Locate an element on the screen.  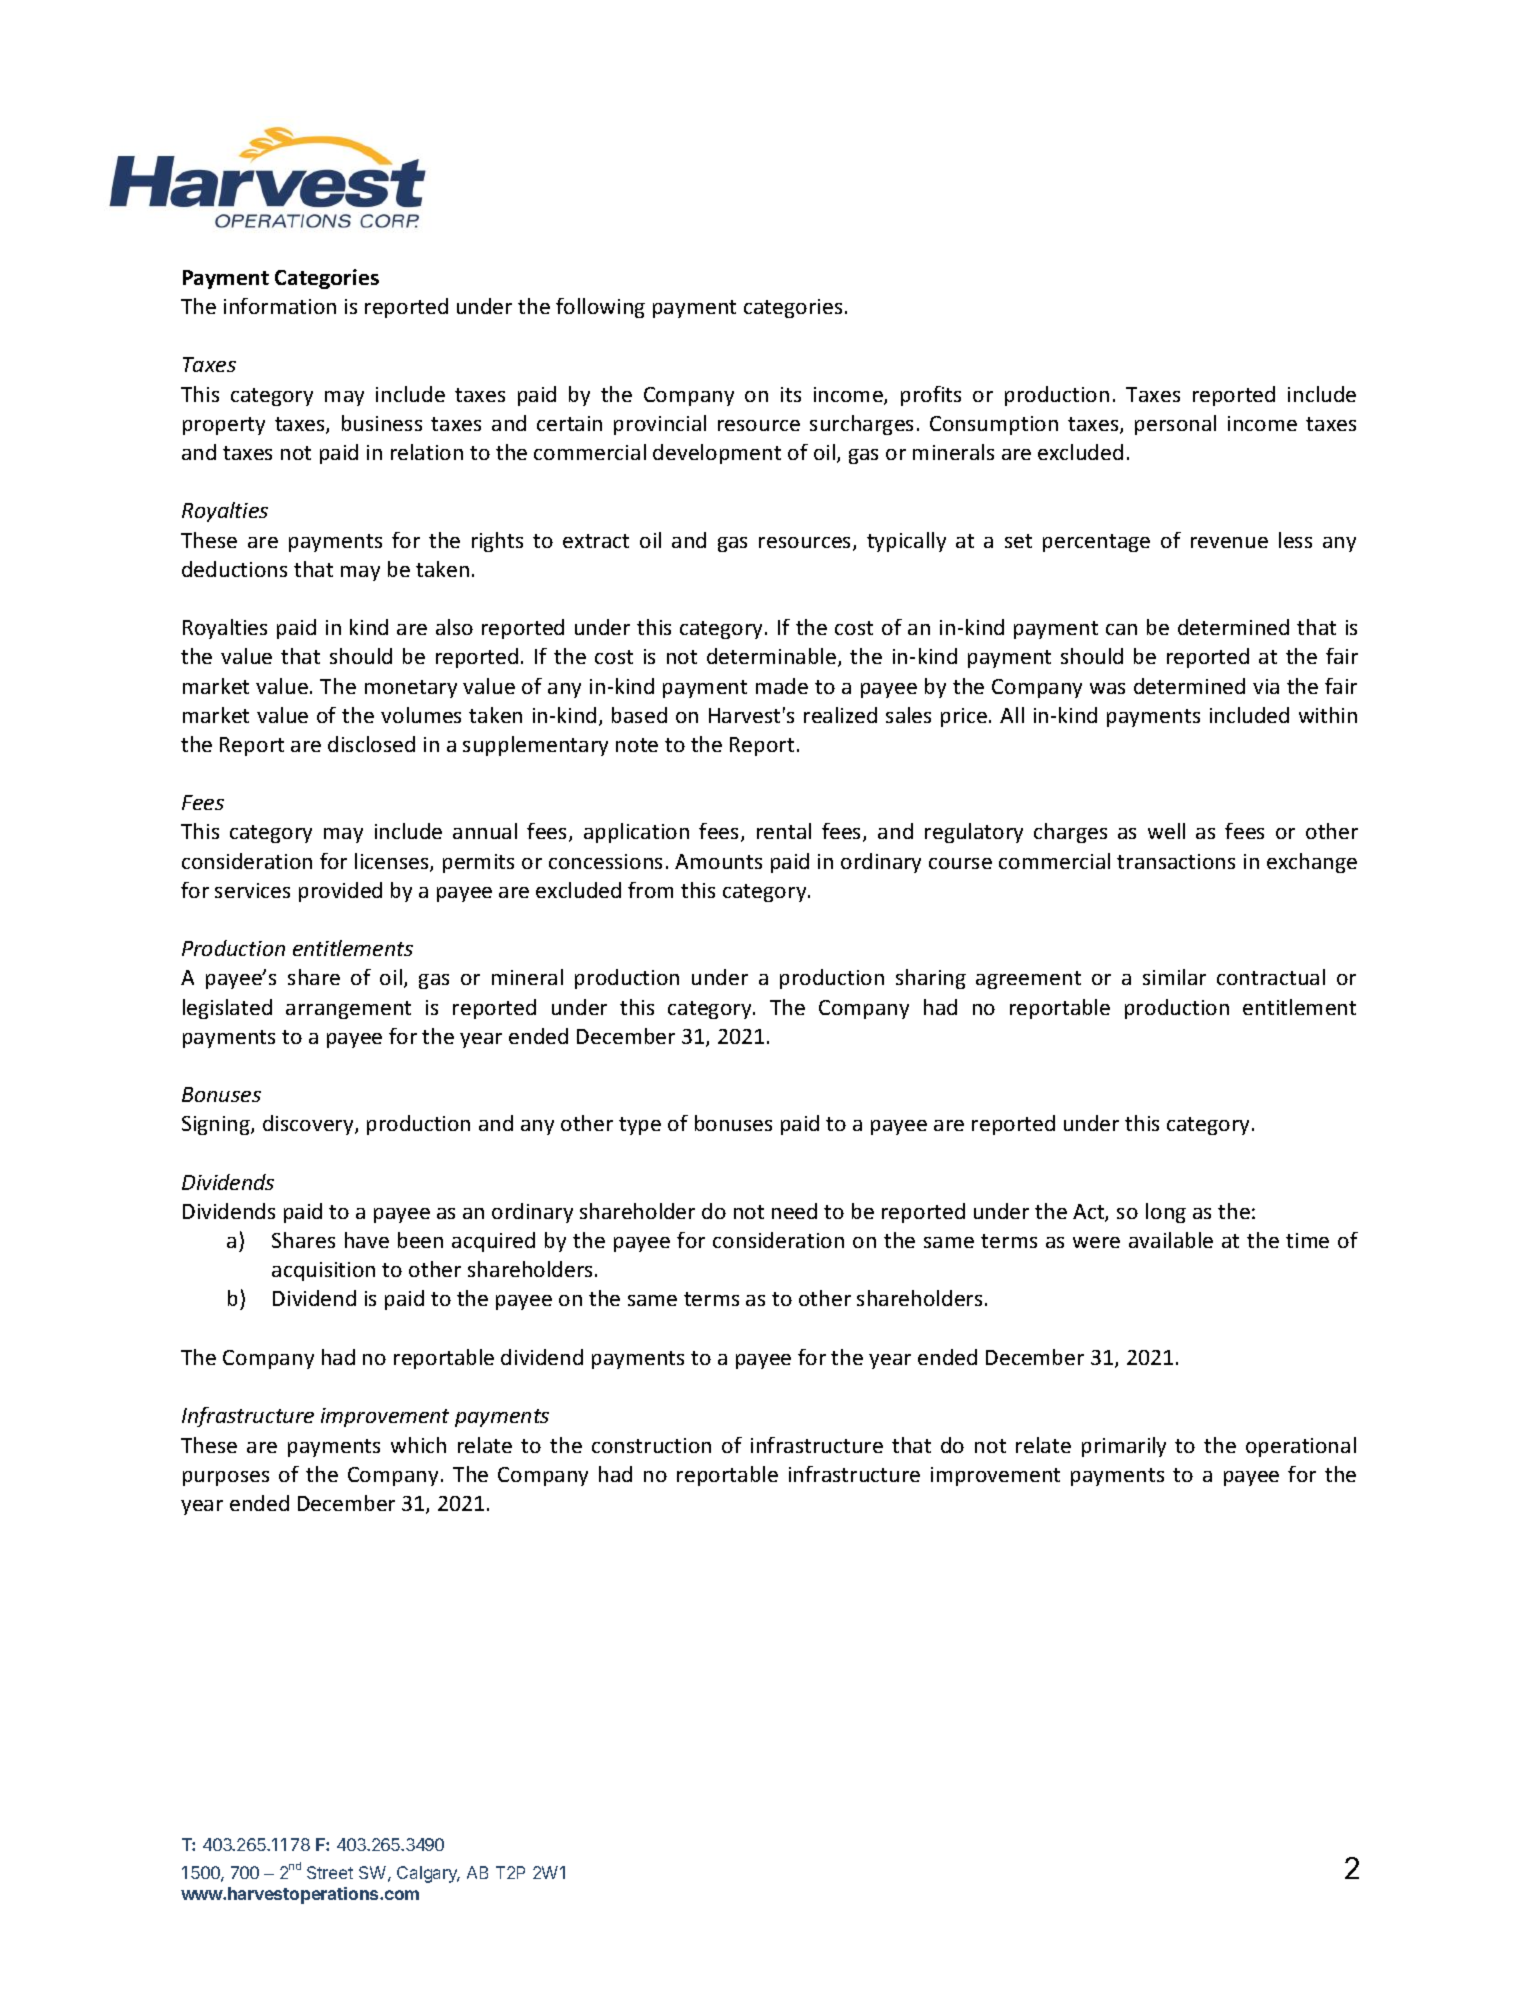
Street is located at coordinates (330, 1872).
